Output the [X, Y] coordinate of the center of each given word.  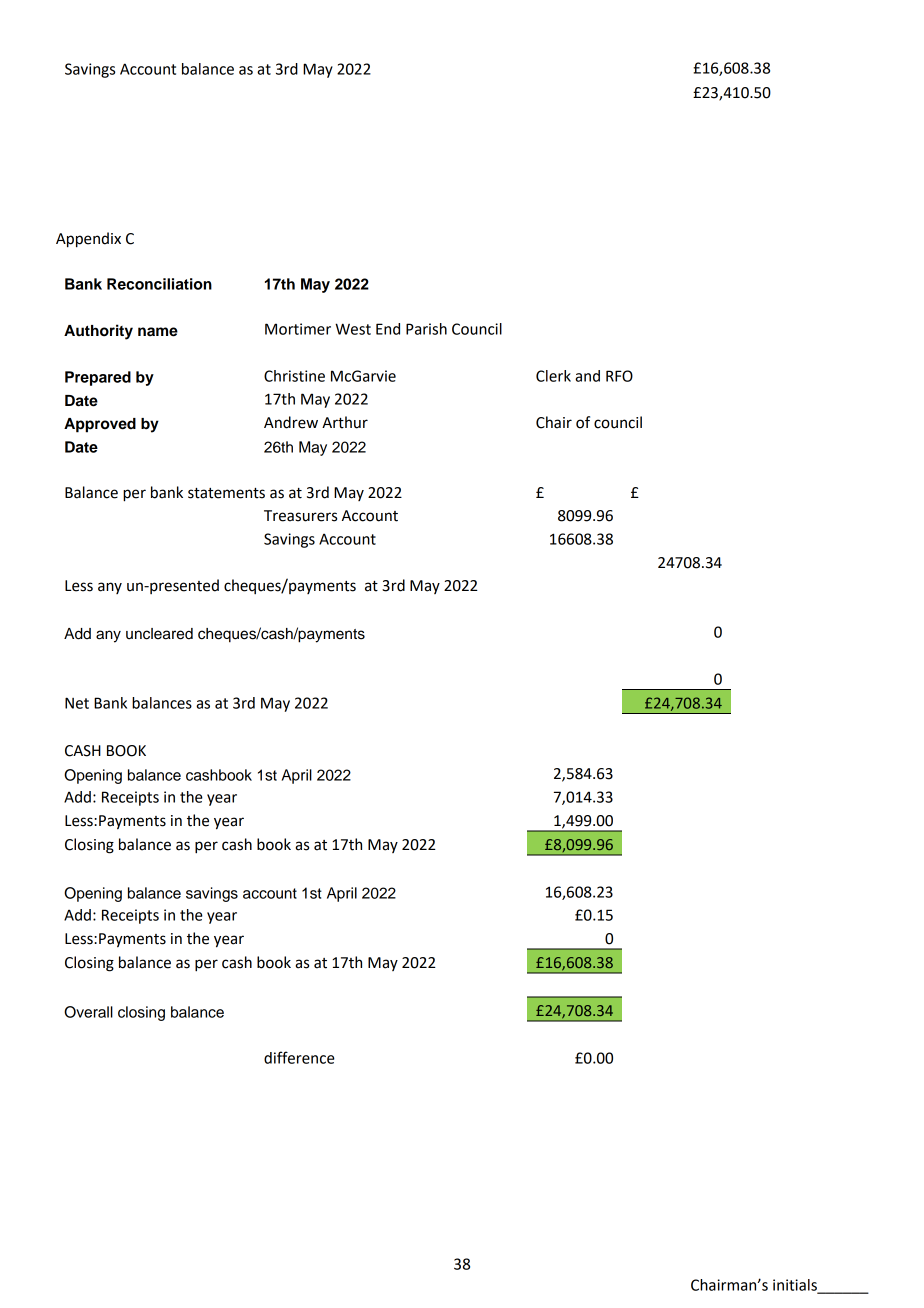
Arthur [345, 422]
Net [77, 703]
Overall [88, 1012]
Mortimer [298, 329]
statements [226, 493]
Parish [426, 329]
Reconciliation [159, 284]
